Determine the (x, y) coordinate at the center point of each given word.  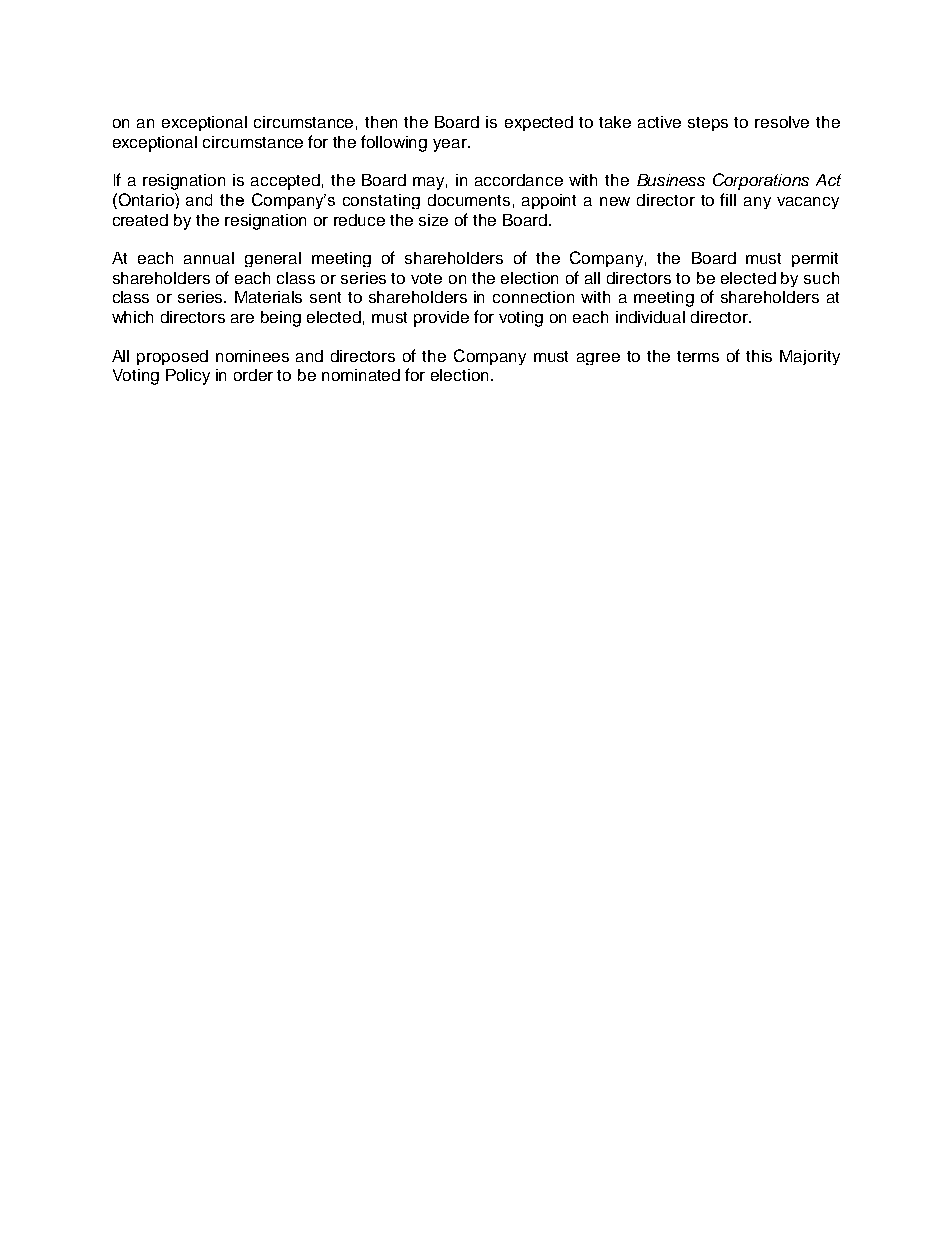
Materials (268, 297)
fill (728, 199)
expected (539, 123)
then (381, 122)
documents (469, 200)
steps (708, 124)
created (140, 220)
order (253, 375)
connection (533, 297)
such (821, 278)
